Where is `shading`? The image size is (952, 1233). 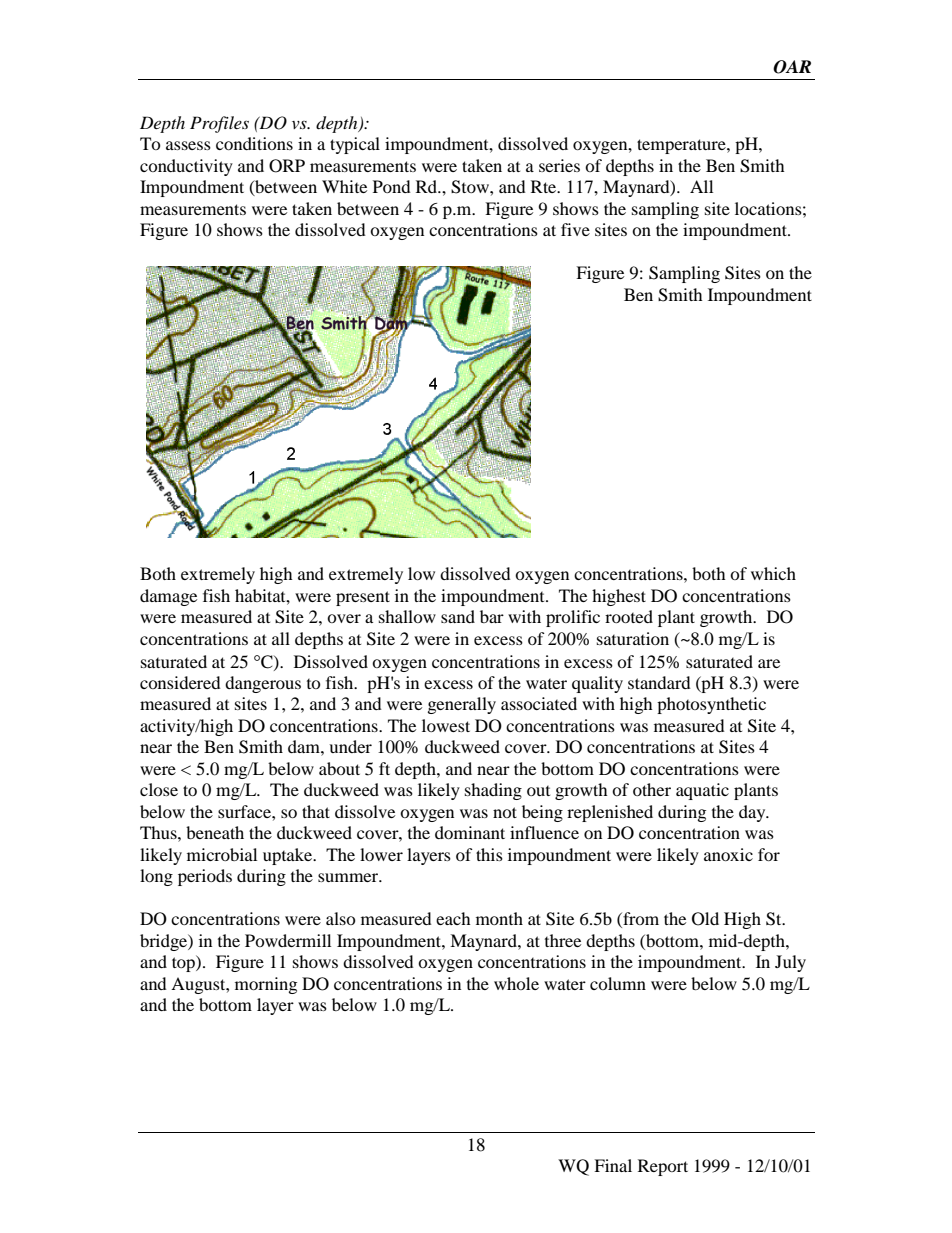
shading is located at coordinates (493, 791).
